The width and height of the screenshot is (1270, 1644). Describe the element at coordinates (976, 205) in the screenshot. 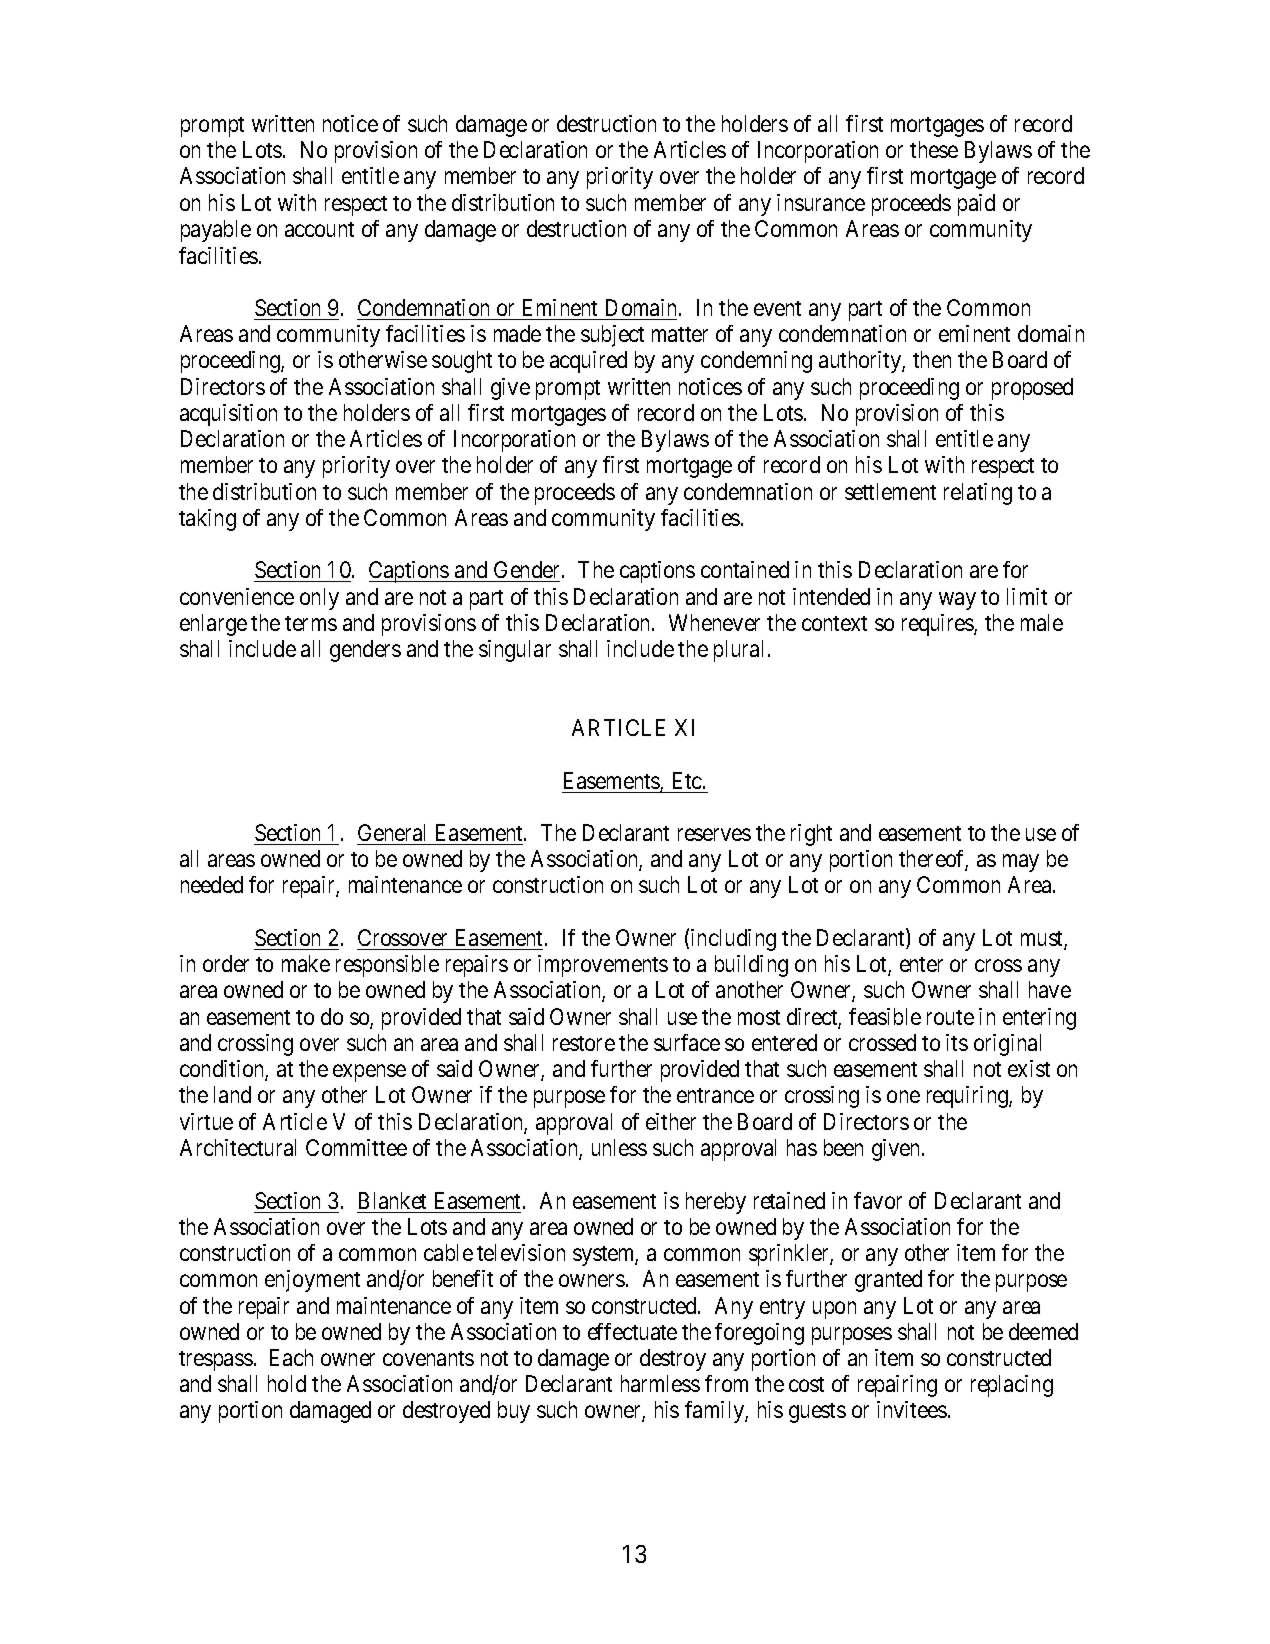

I see `paid` at that location.
